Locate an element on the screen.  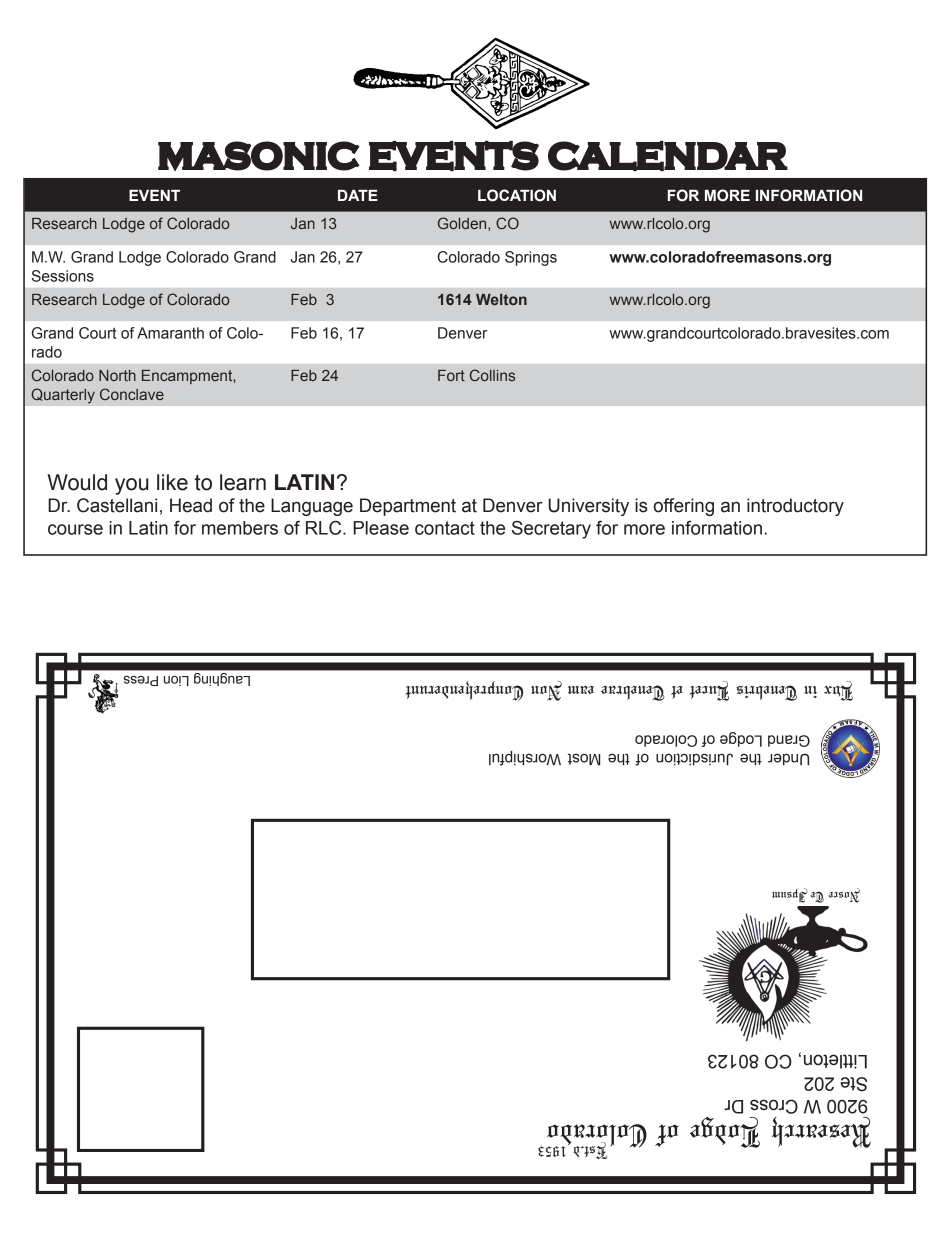
MASONIC is located at coordinates (259, 156).
